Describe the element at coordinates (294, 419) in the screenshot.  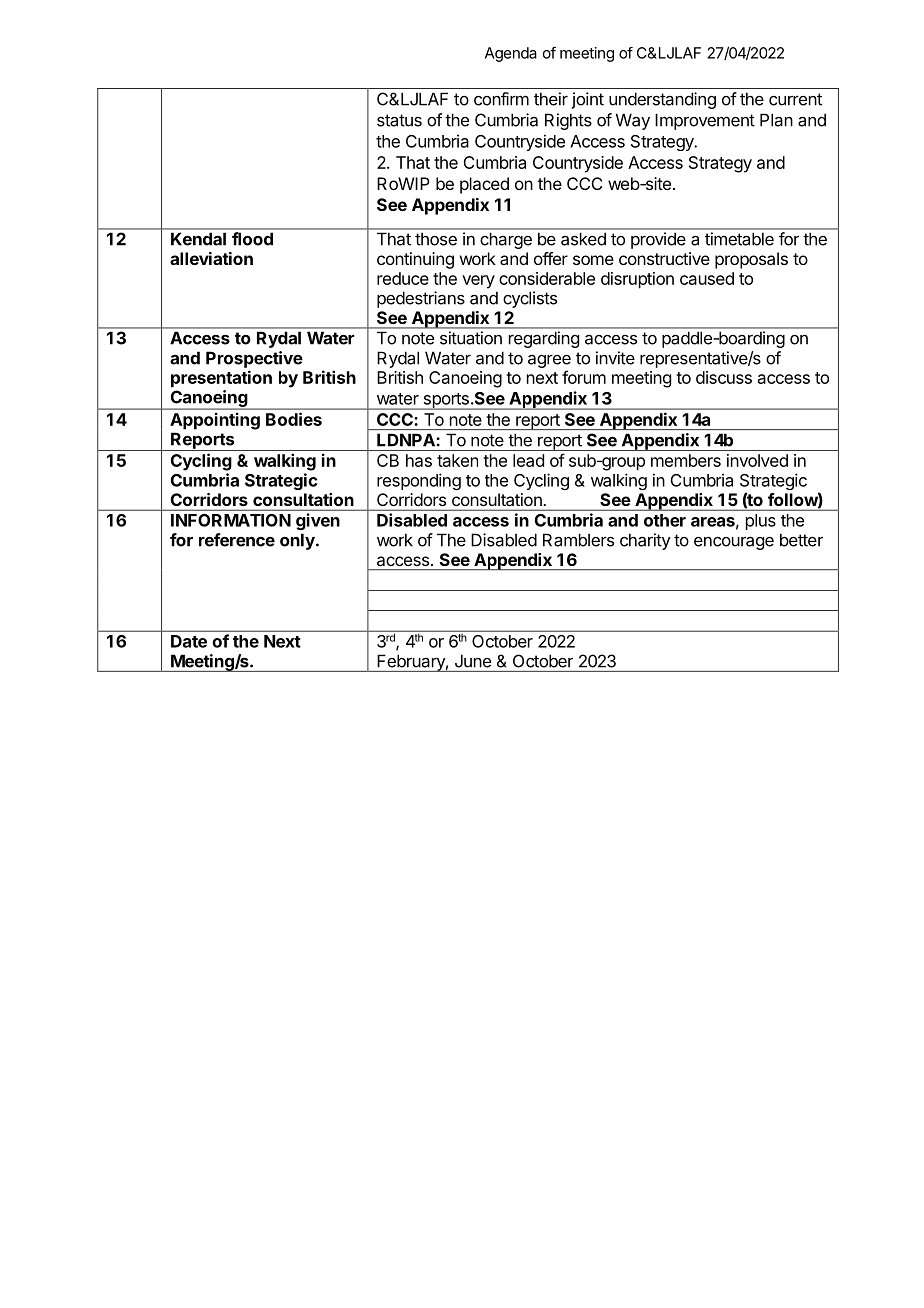
I see `Bodies` at that location.
